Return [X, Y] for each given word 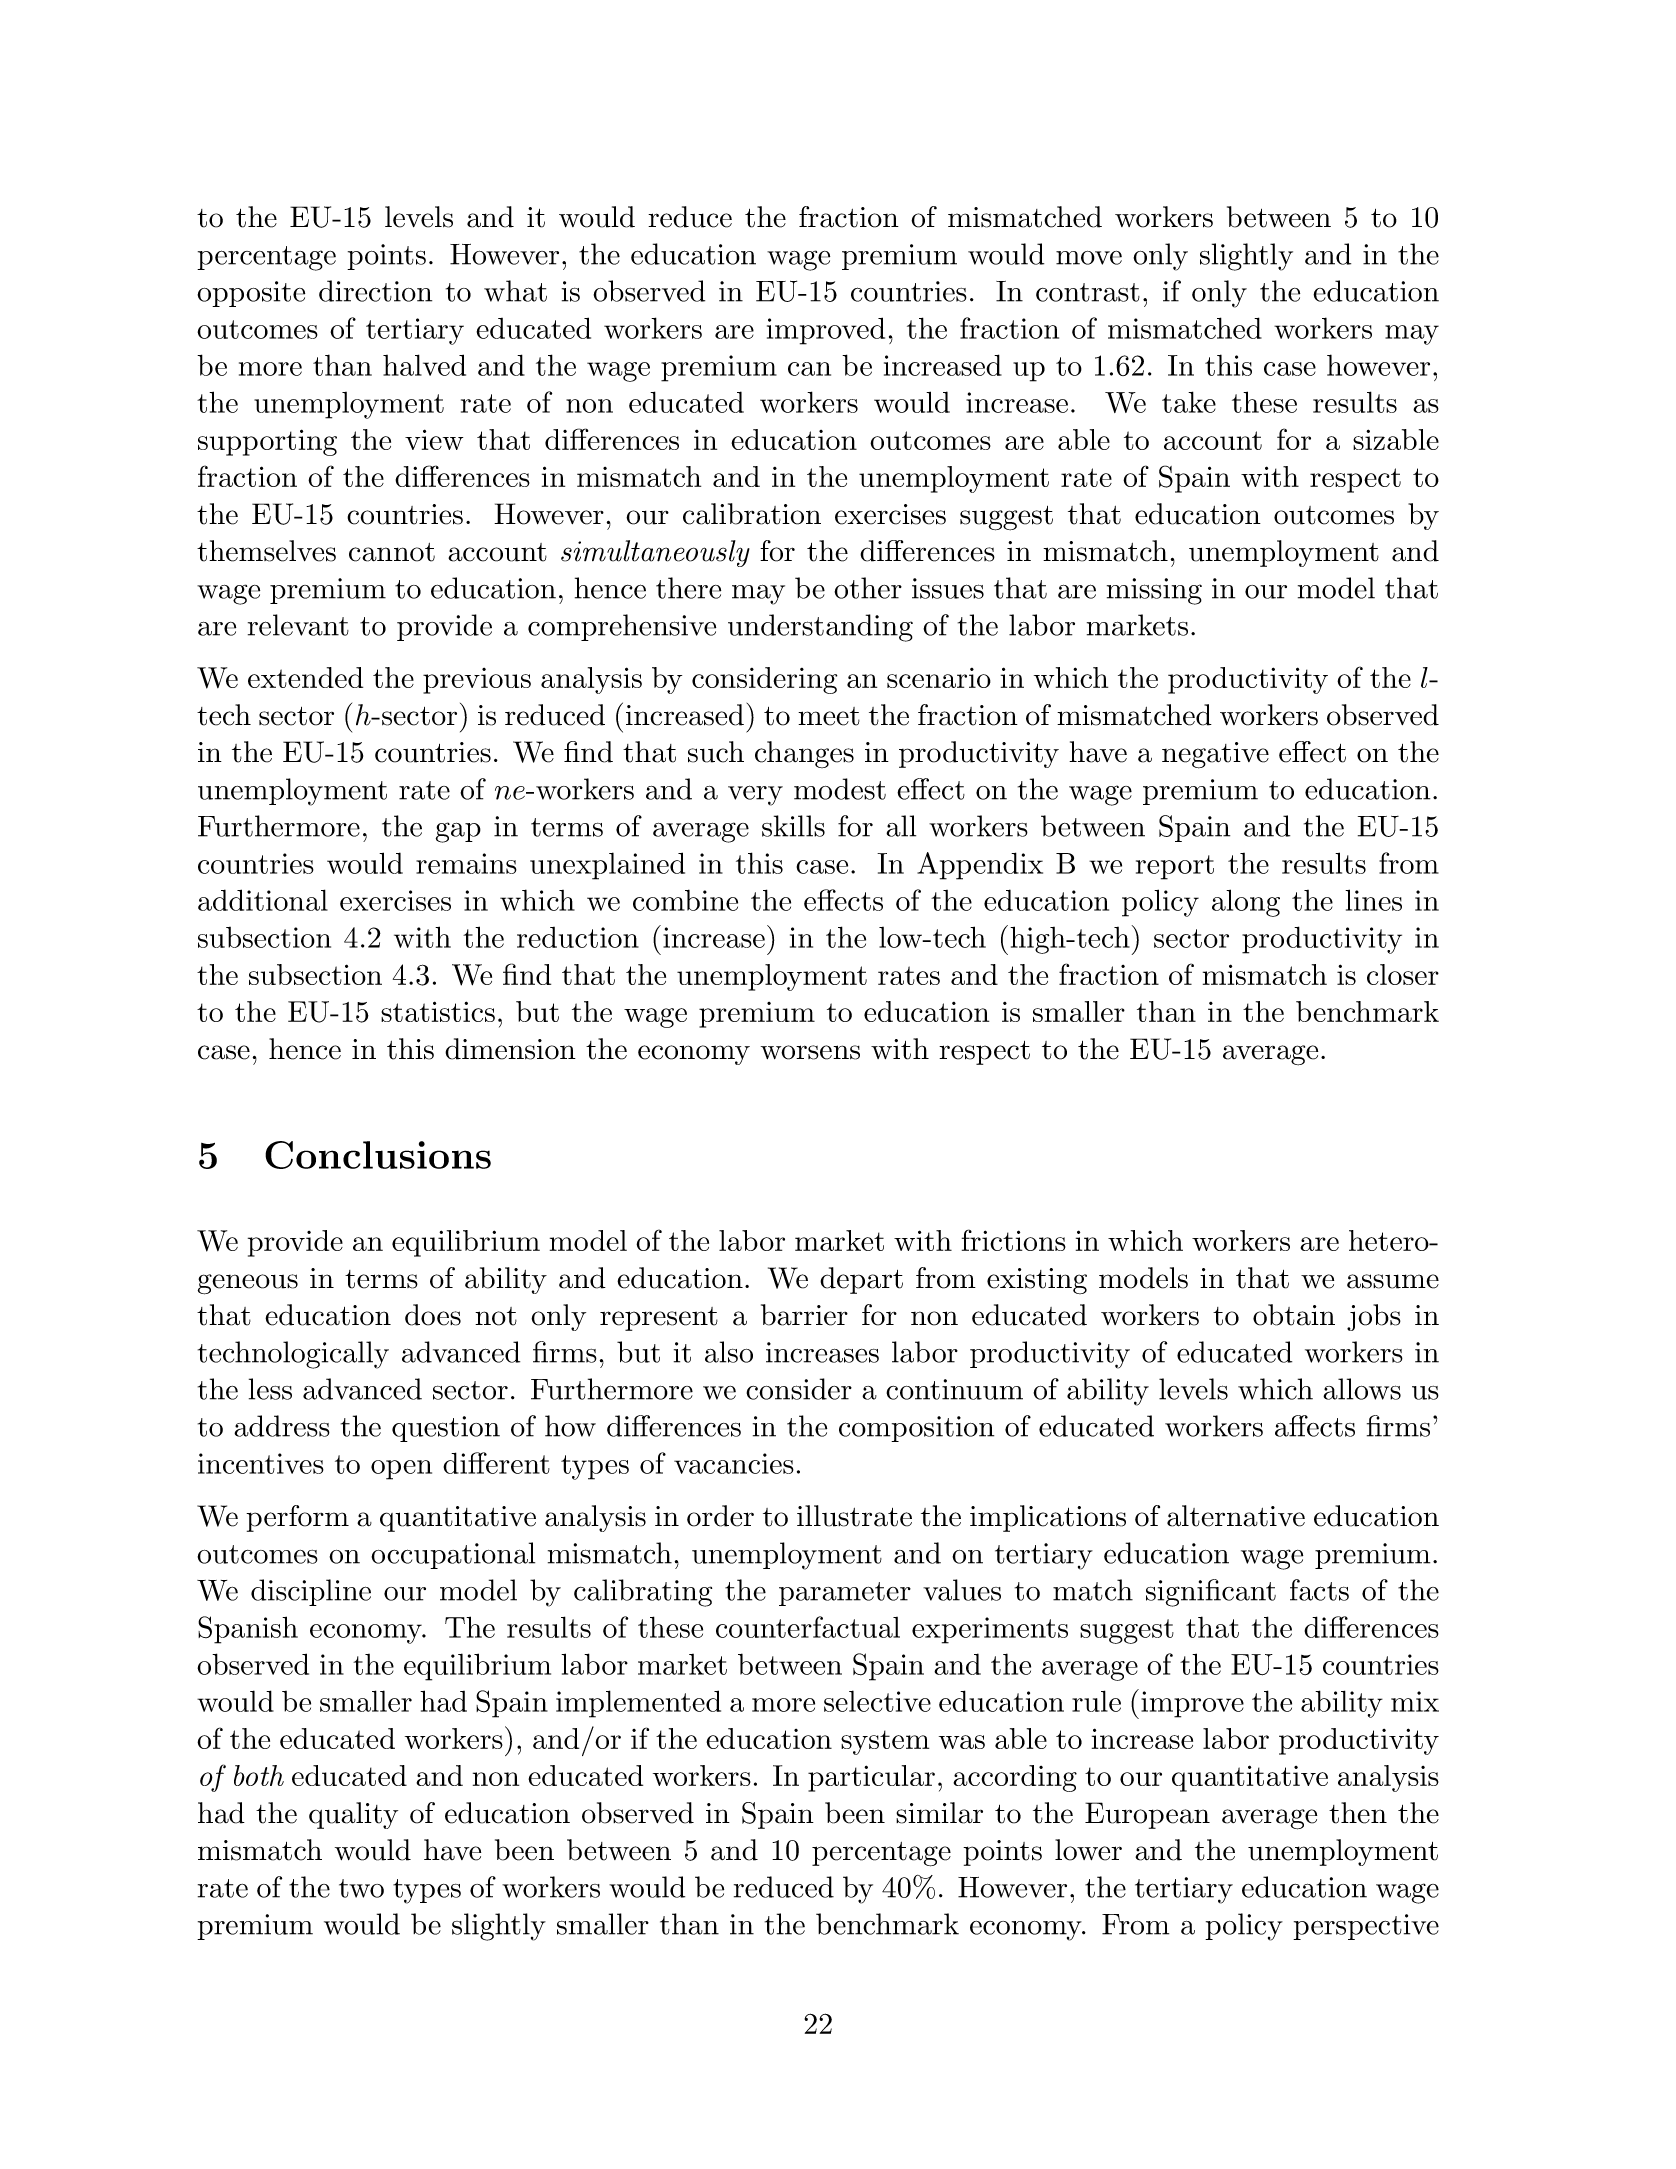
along [1246, 903]
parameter [845, 1594]
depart [861, 1280]
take [1189, 402]
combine [685, 900]
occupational [453, 1555]
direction [375, 291]
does [433, 1315]
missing [1154, 591]
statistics [438, 1011]
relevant [298, 625]
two [361, 1888]
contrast [1088, 292]
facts [1319, 1590]
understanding [820, 628]
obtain [1294, 1315]
